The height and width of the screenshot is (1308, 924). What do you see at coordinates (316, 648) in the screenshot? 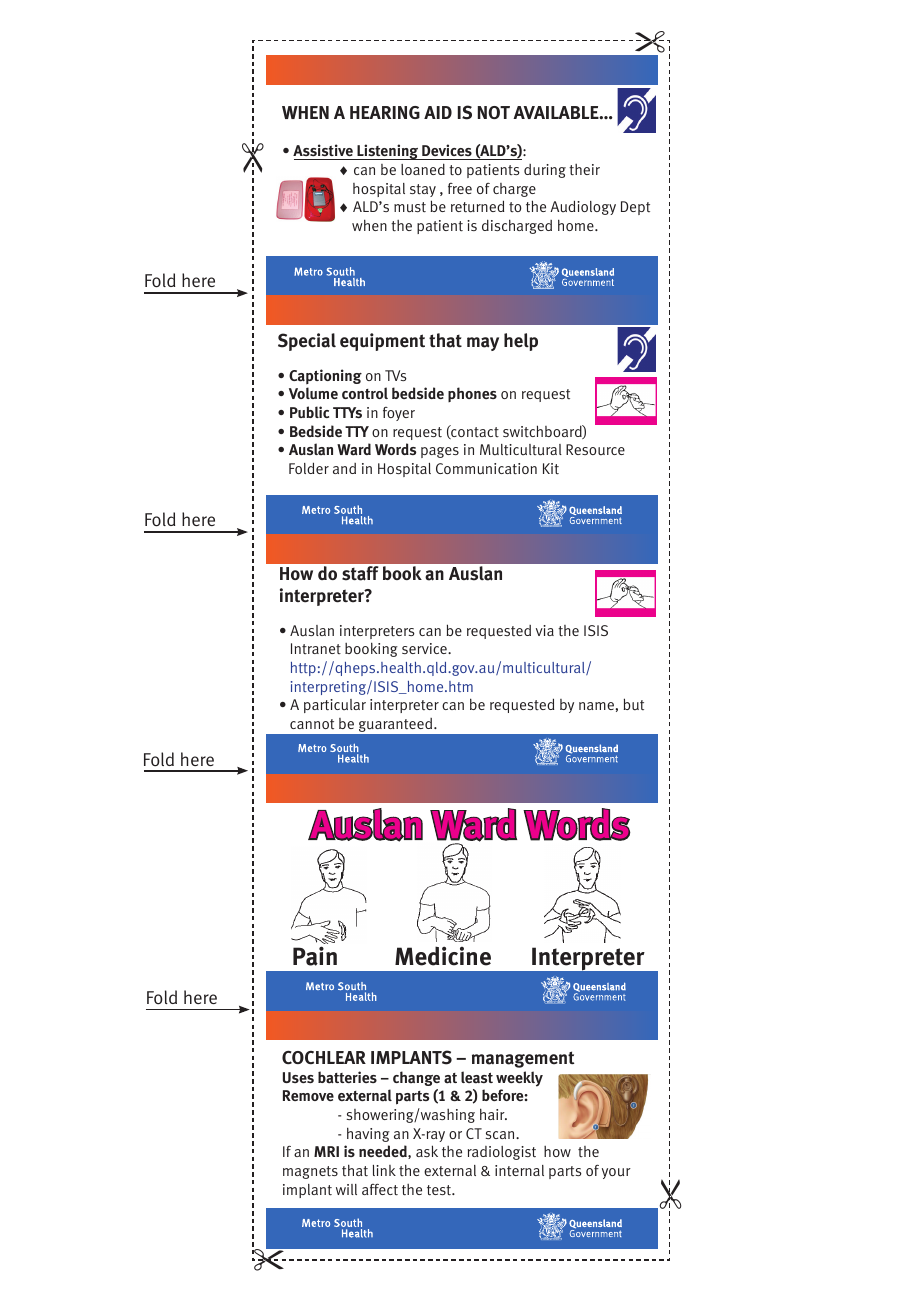
I see `Intranet` at bounding box center [316, 648].
